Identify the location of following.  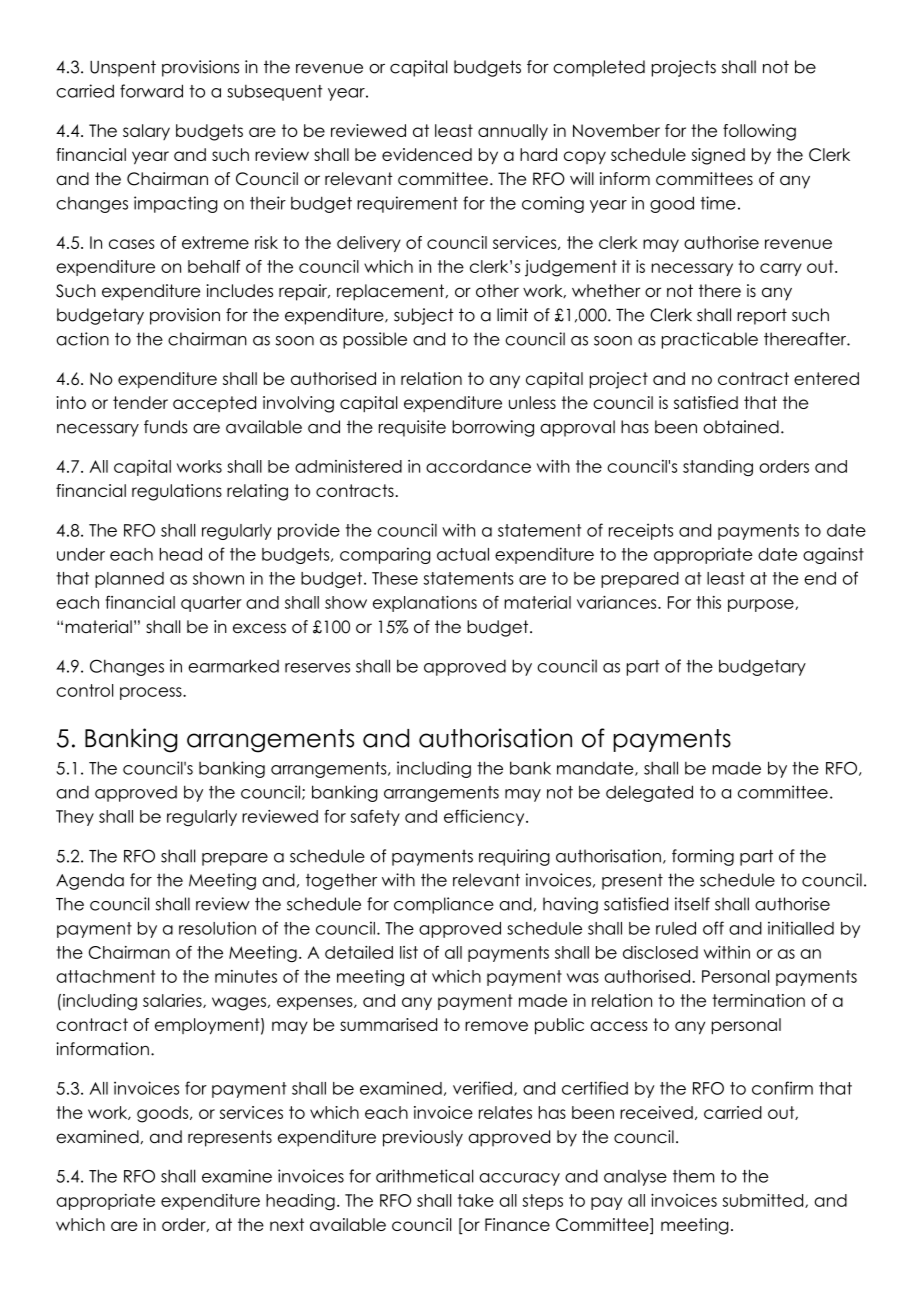
(759, 132).
